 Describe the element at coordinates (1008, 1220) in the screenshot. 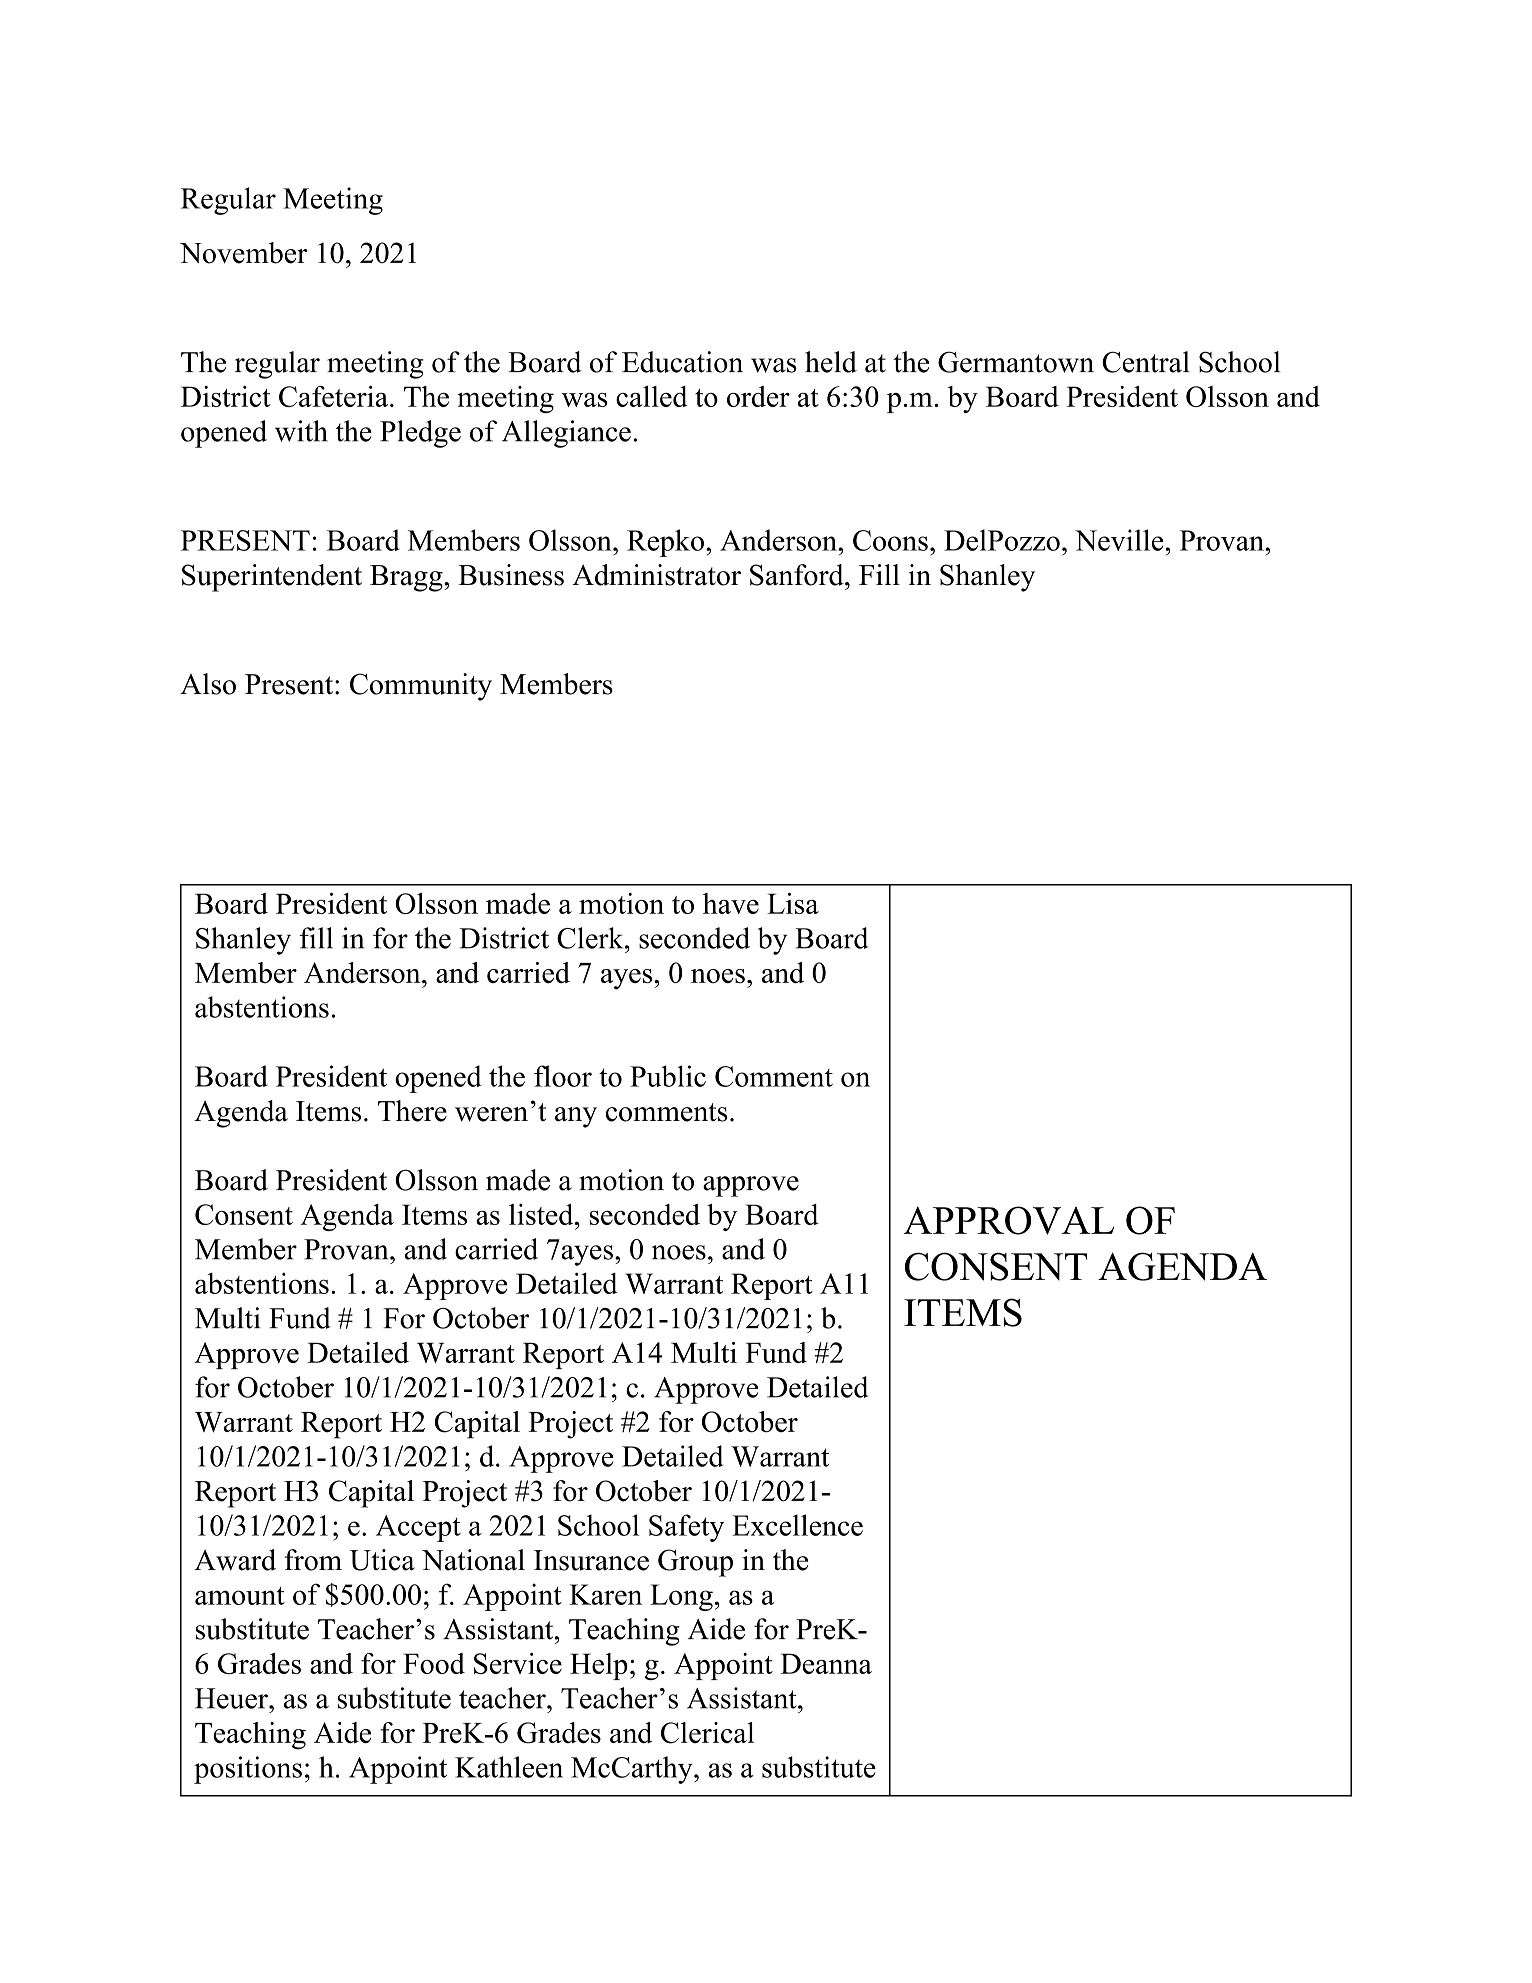

I see `APPROVAL` at that location.
